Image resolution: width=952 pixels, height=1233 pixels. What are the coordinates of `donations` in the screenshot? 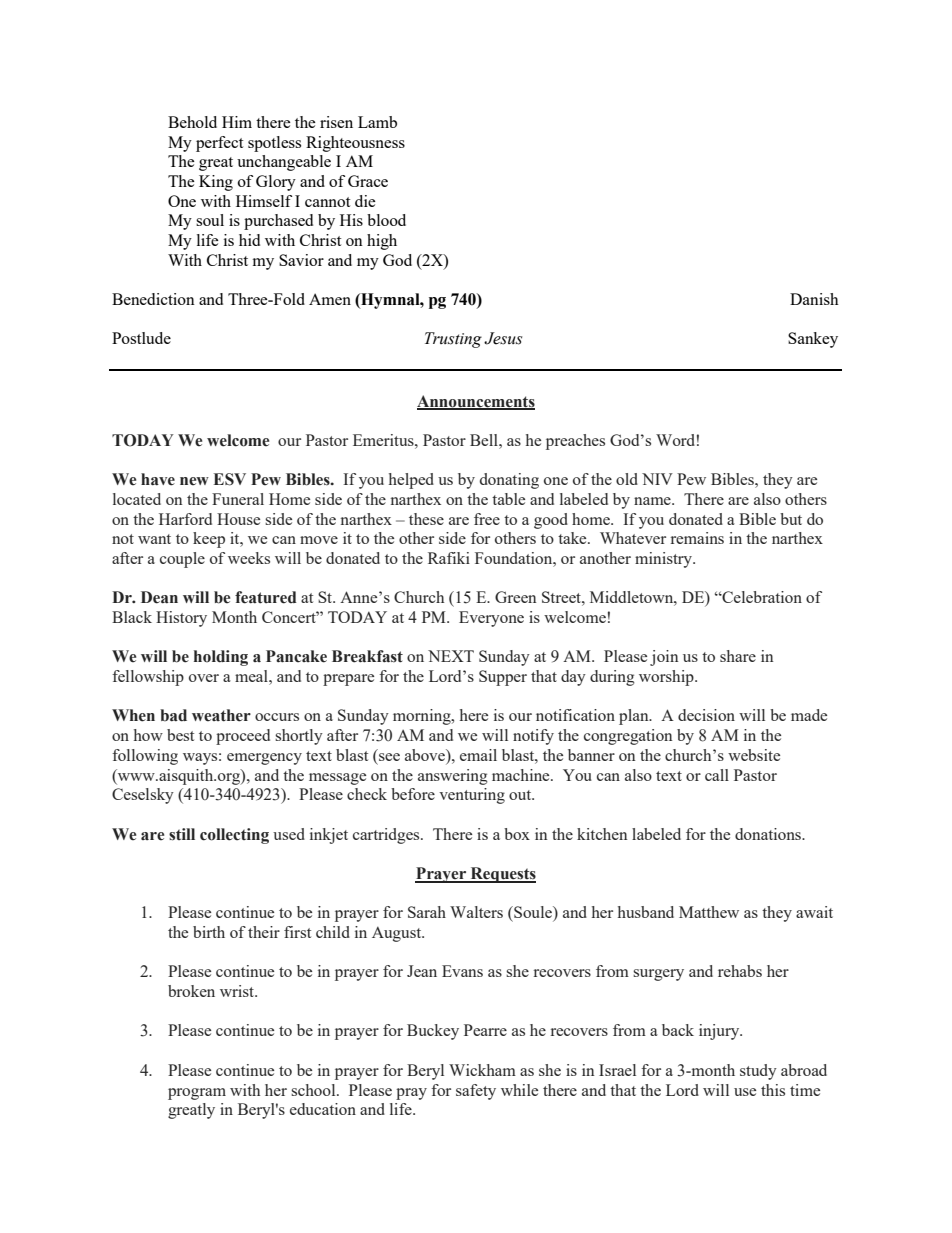 It's located at (769, 834).
